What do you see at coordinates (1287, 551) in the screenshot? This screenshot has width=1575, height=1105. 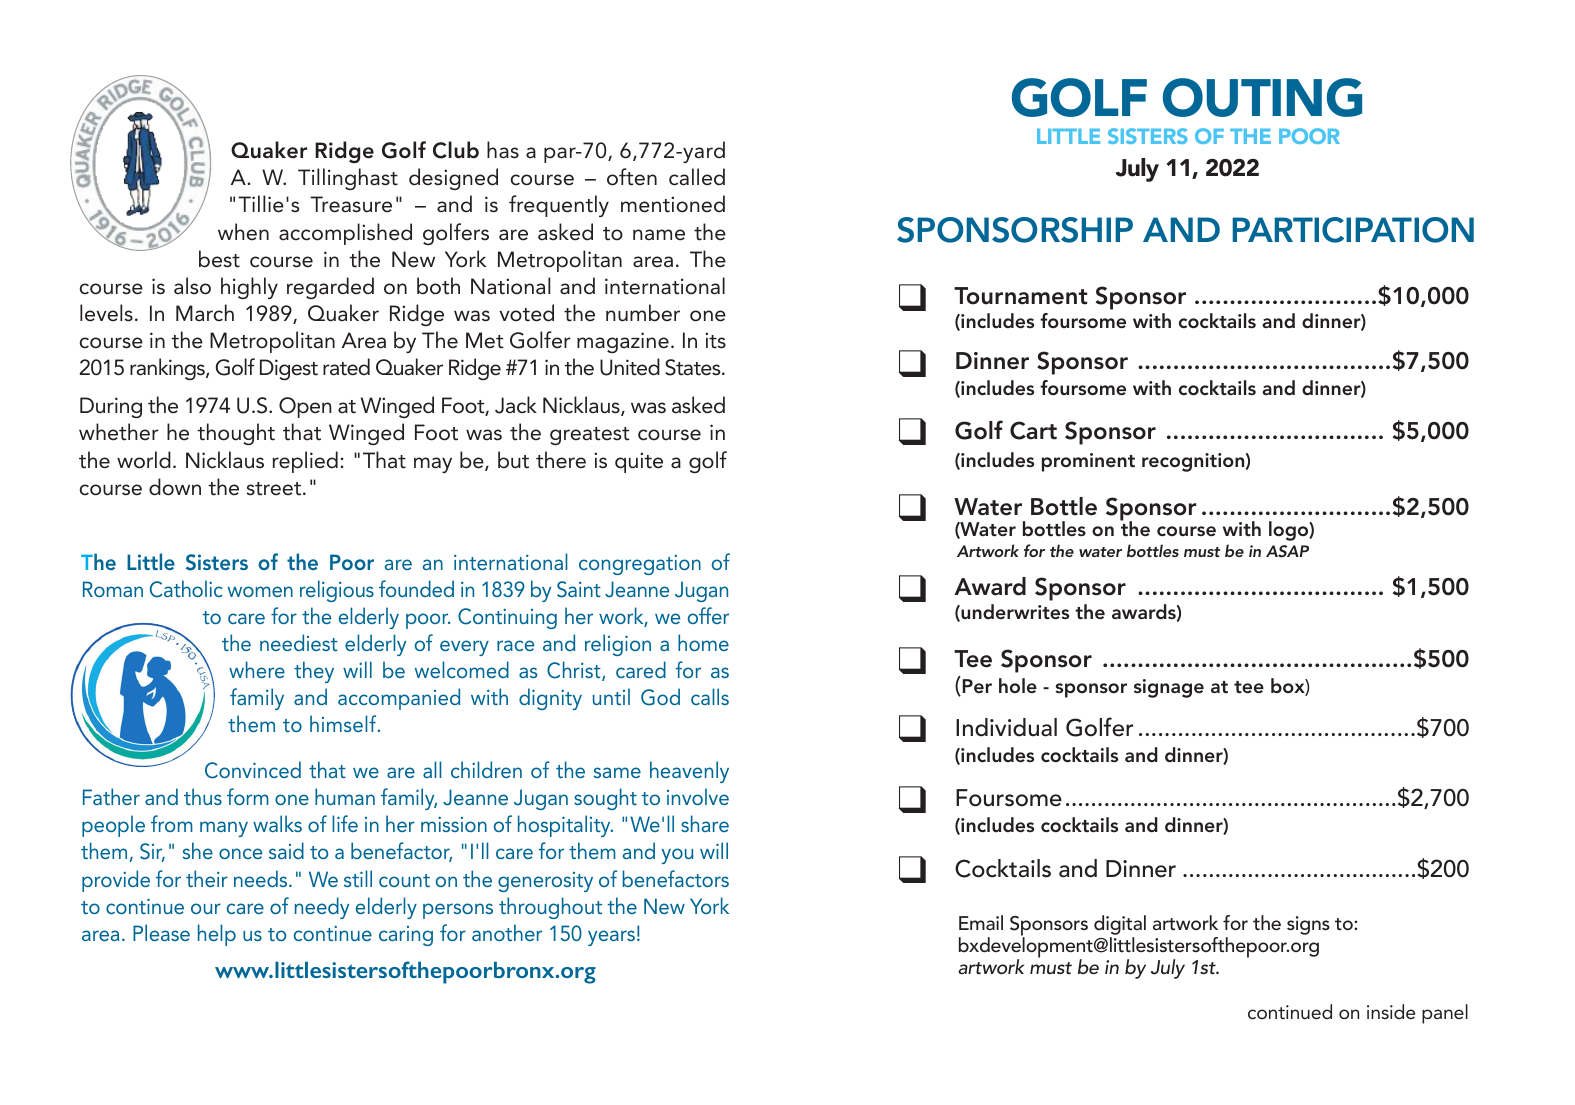 I see `ASAP` at bounding box center [1287, 551].
